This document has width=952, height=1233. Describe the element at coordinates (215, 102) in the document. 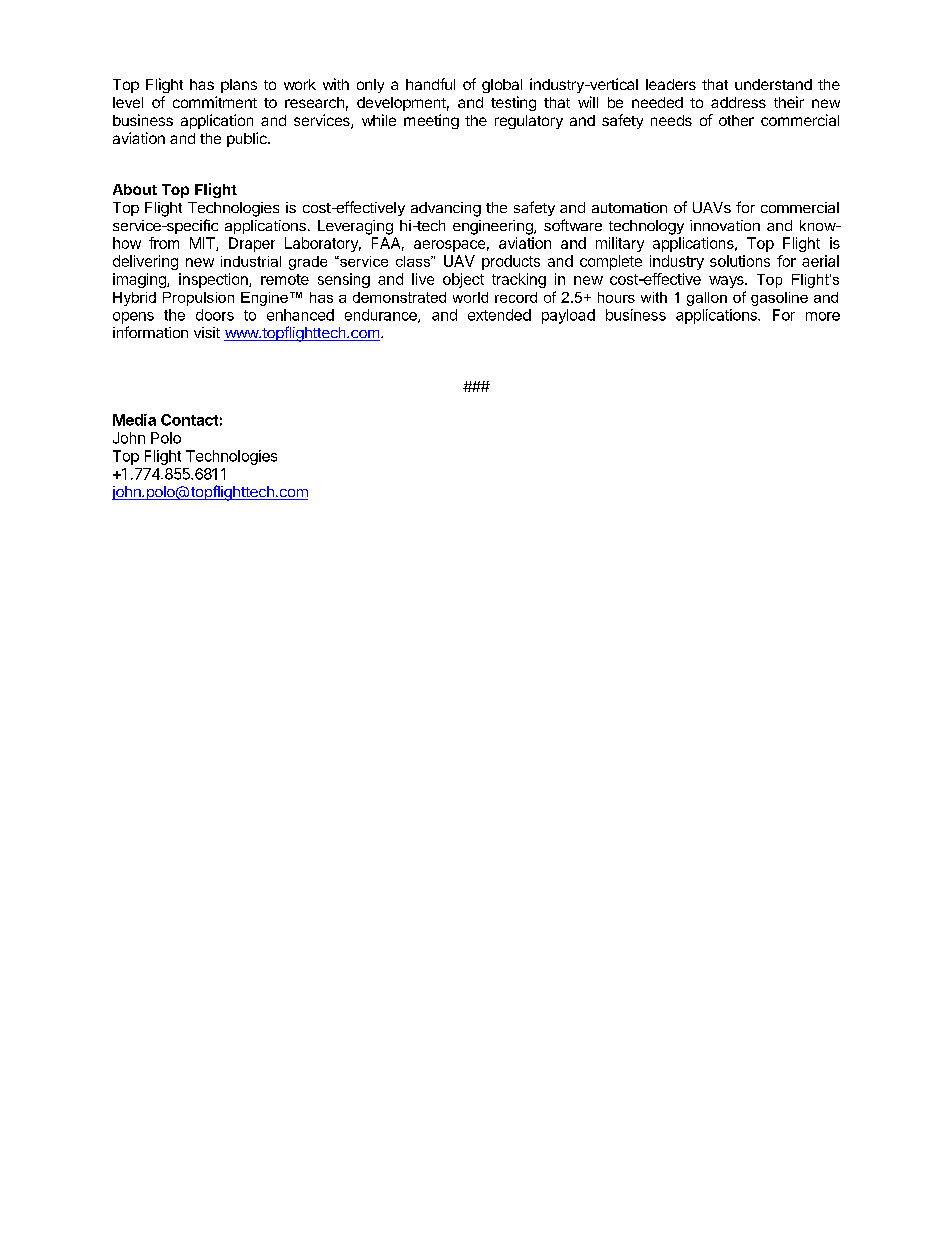

I see `commitment` at that location.
